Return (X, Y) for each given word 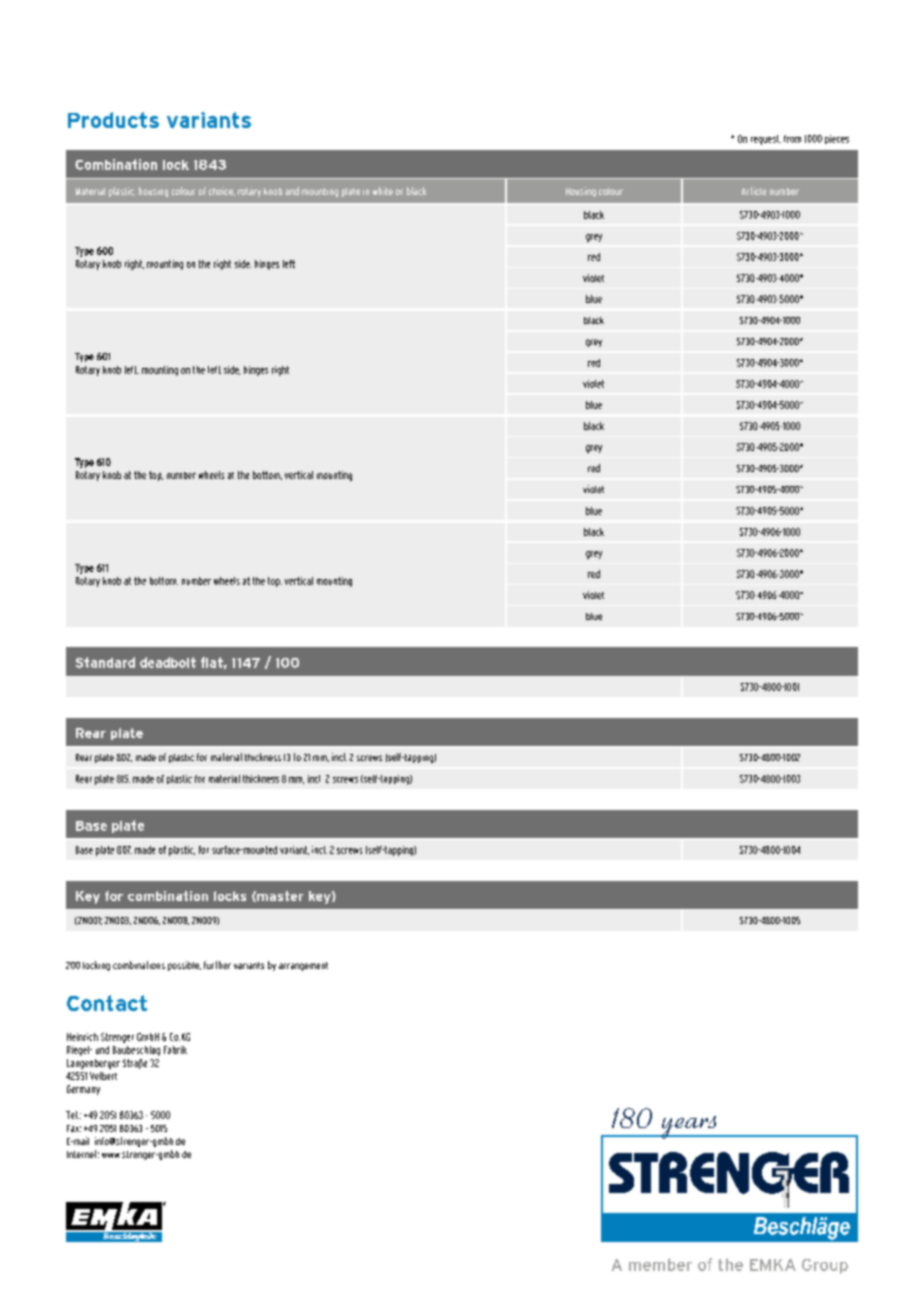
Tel (72, 1115)
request (766, 140)
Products (113, 120)
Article (754, 191)
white (383, 191)
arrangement (303, 966)
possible (184, 966)
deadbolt (168, 662)
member (660, 1264)
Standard (105, 662)
